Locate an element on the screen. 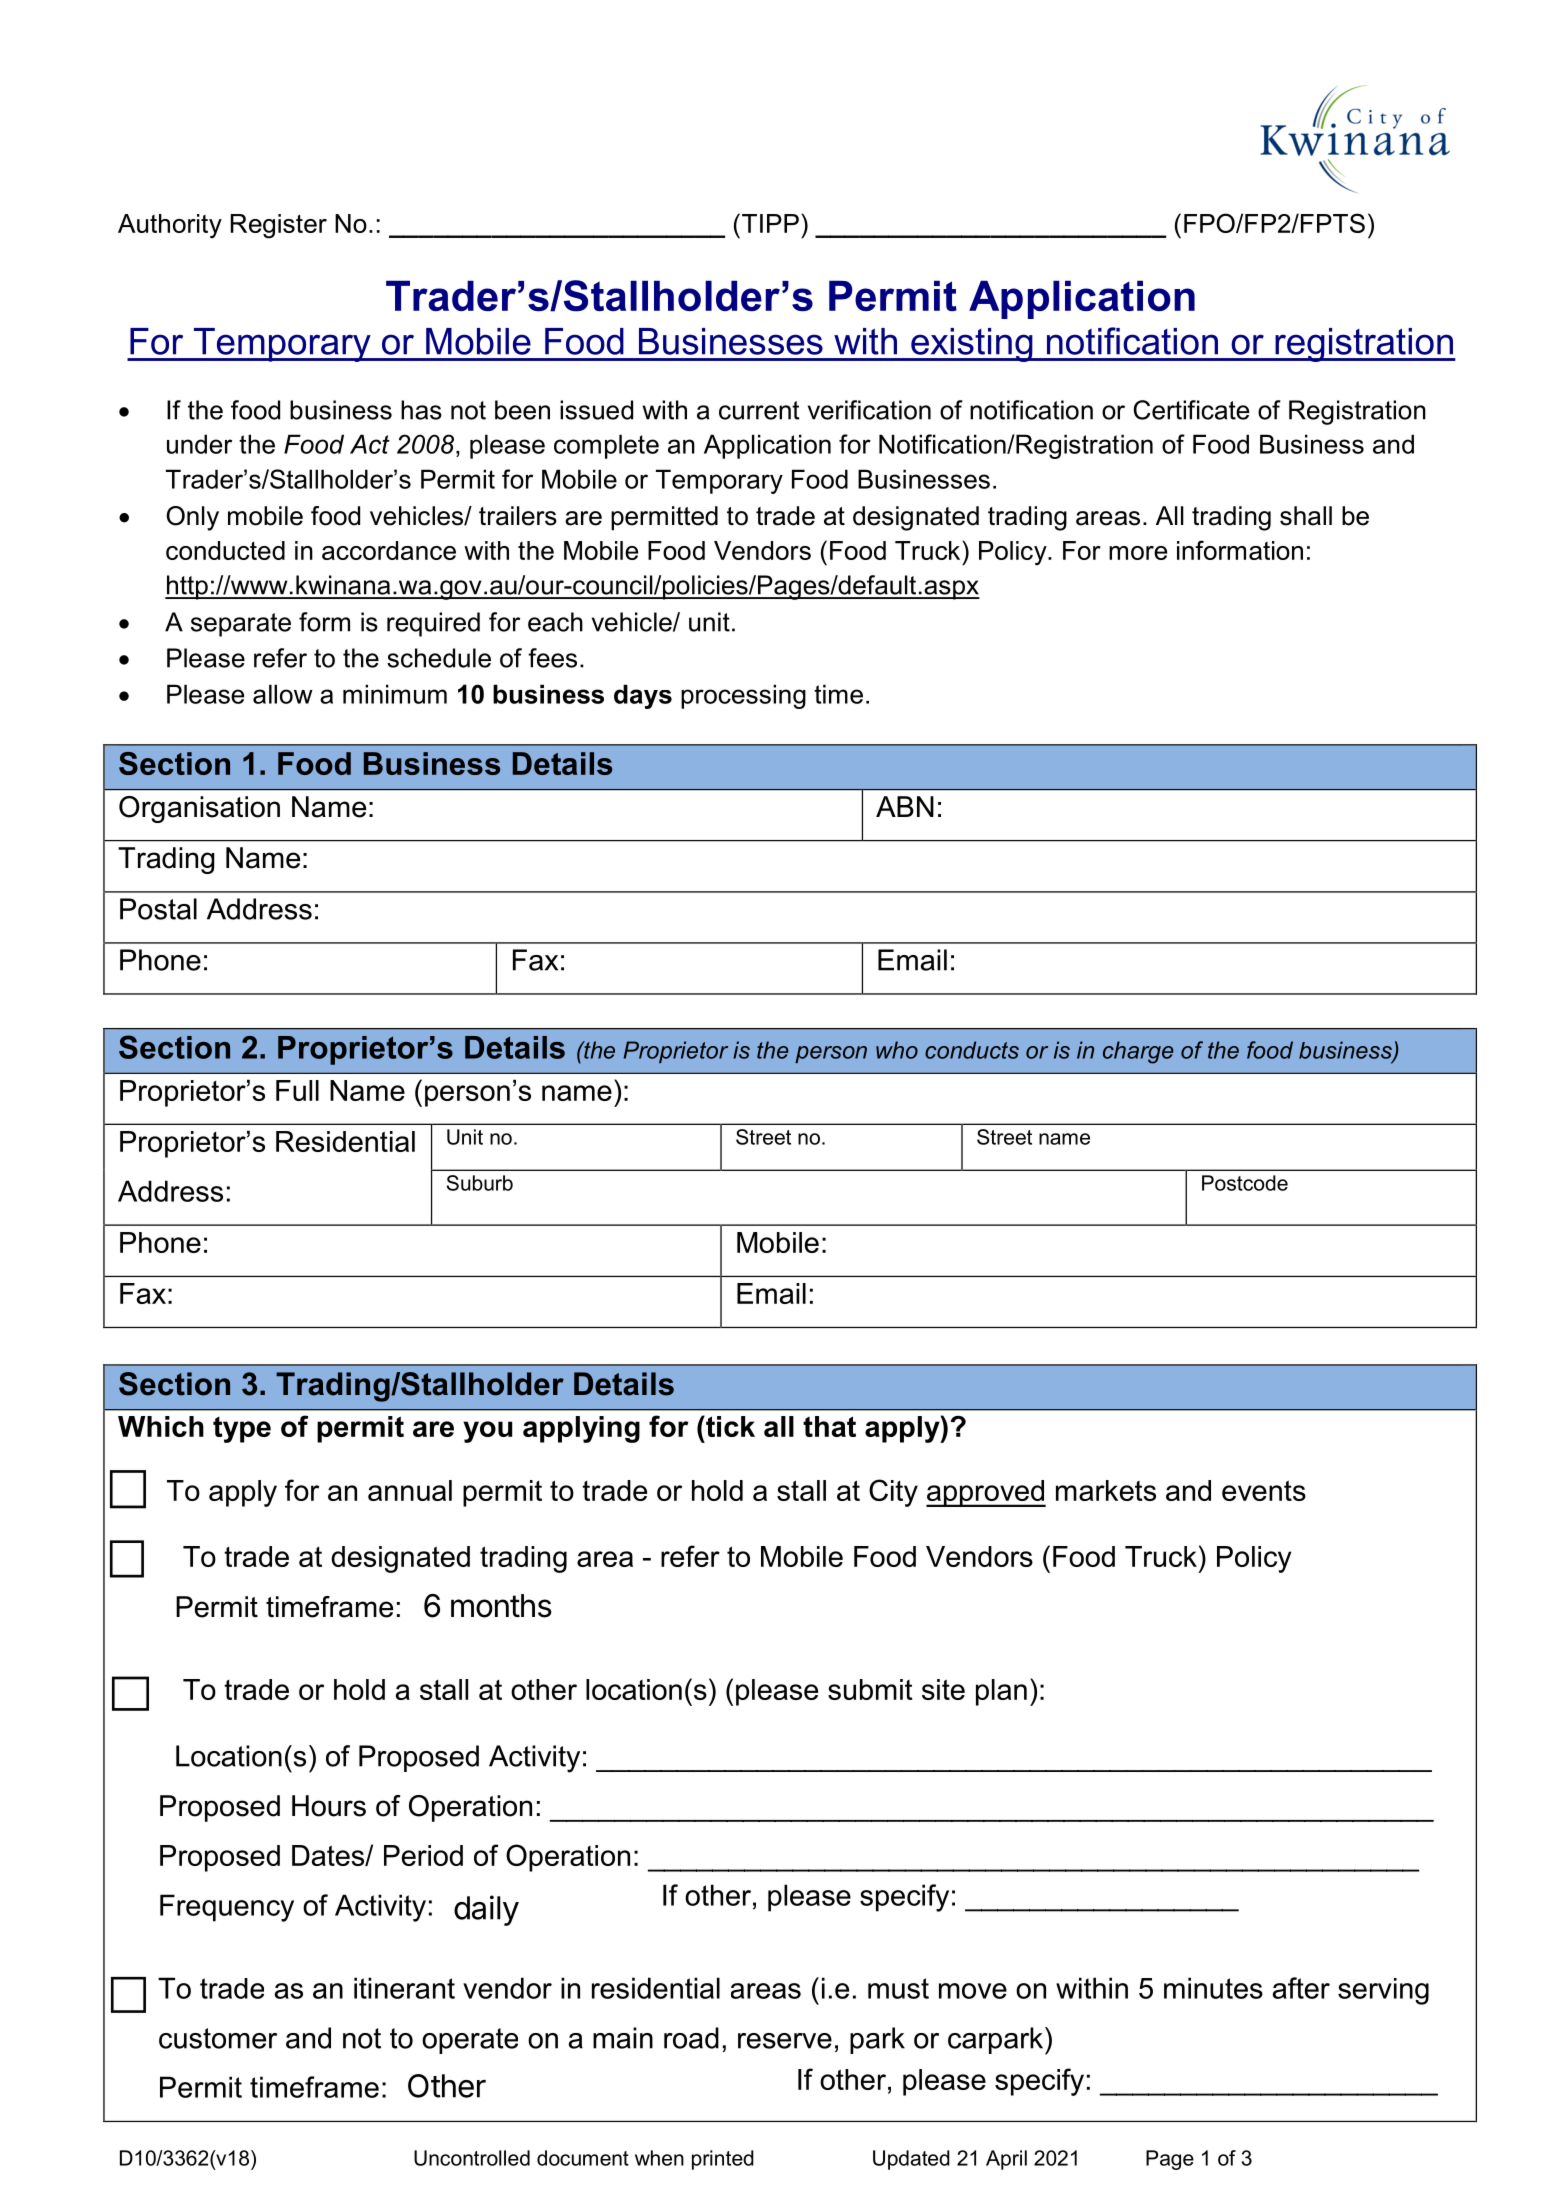 Image resolution: width=1563 pixels, height=2209 pixels. customer is located at coordinates (218, 2038).
